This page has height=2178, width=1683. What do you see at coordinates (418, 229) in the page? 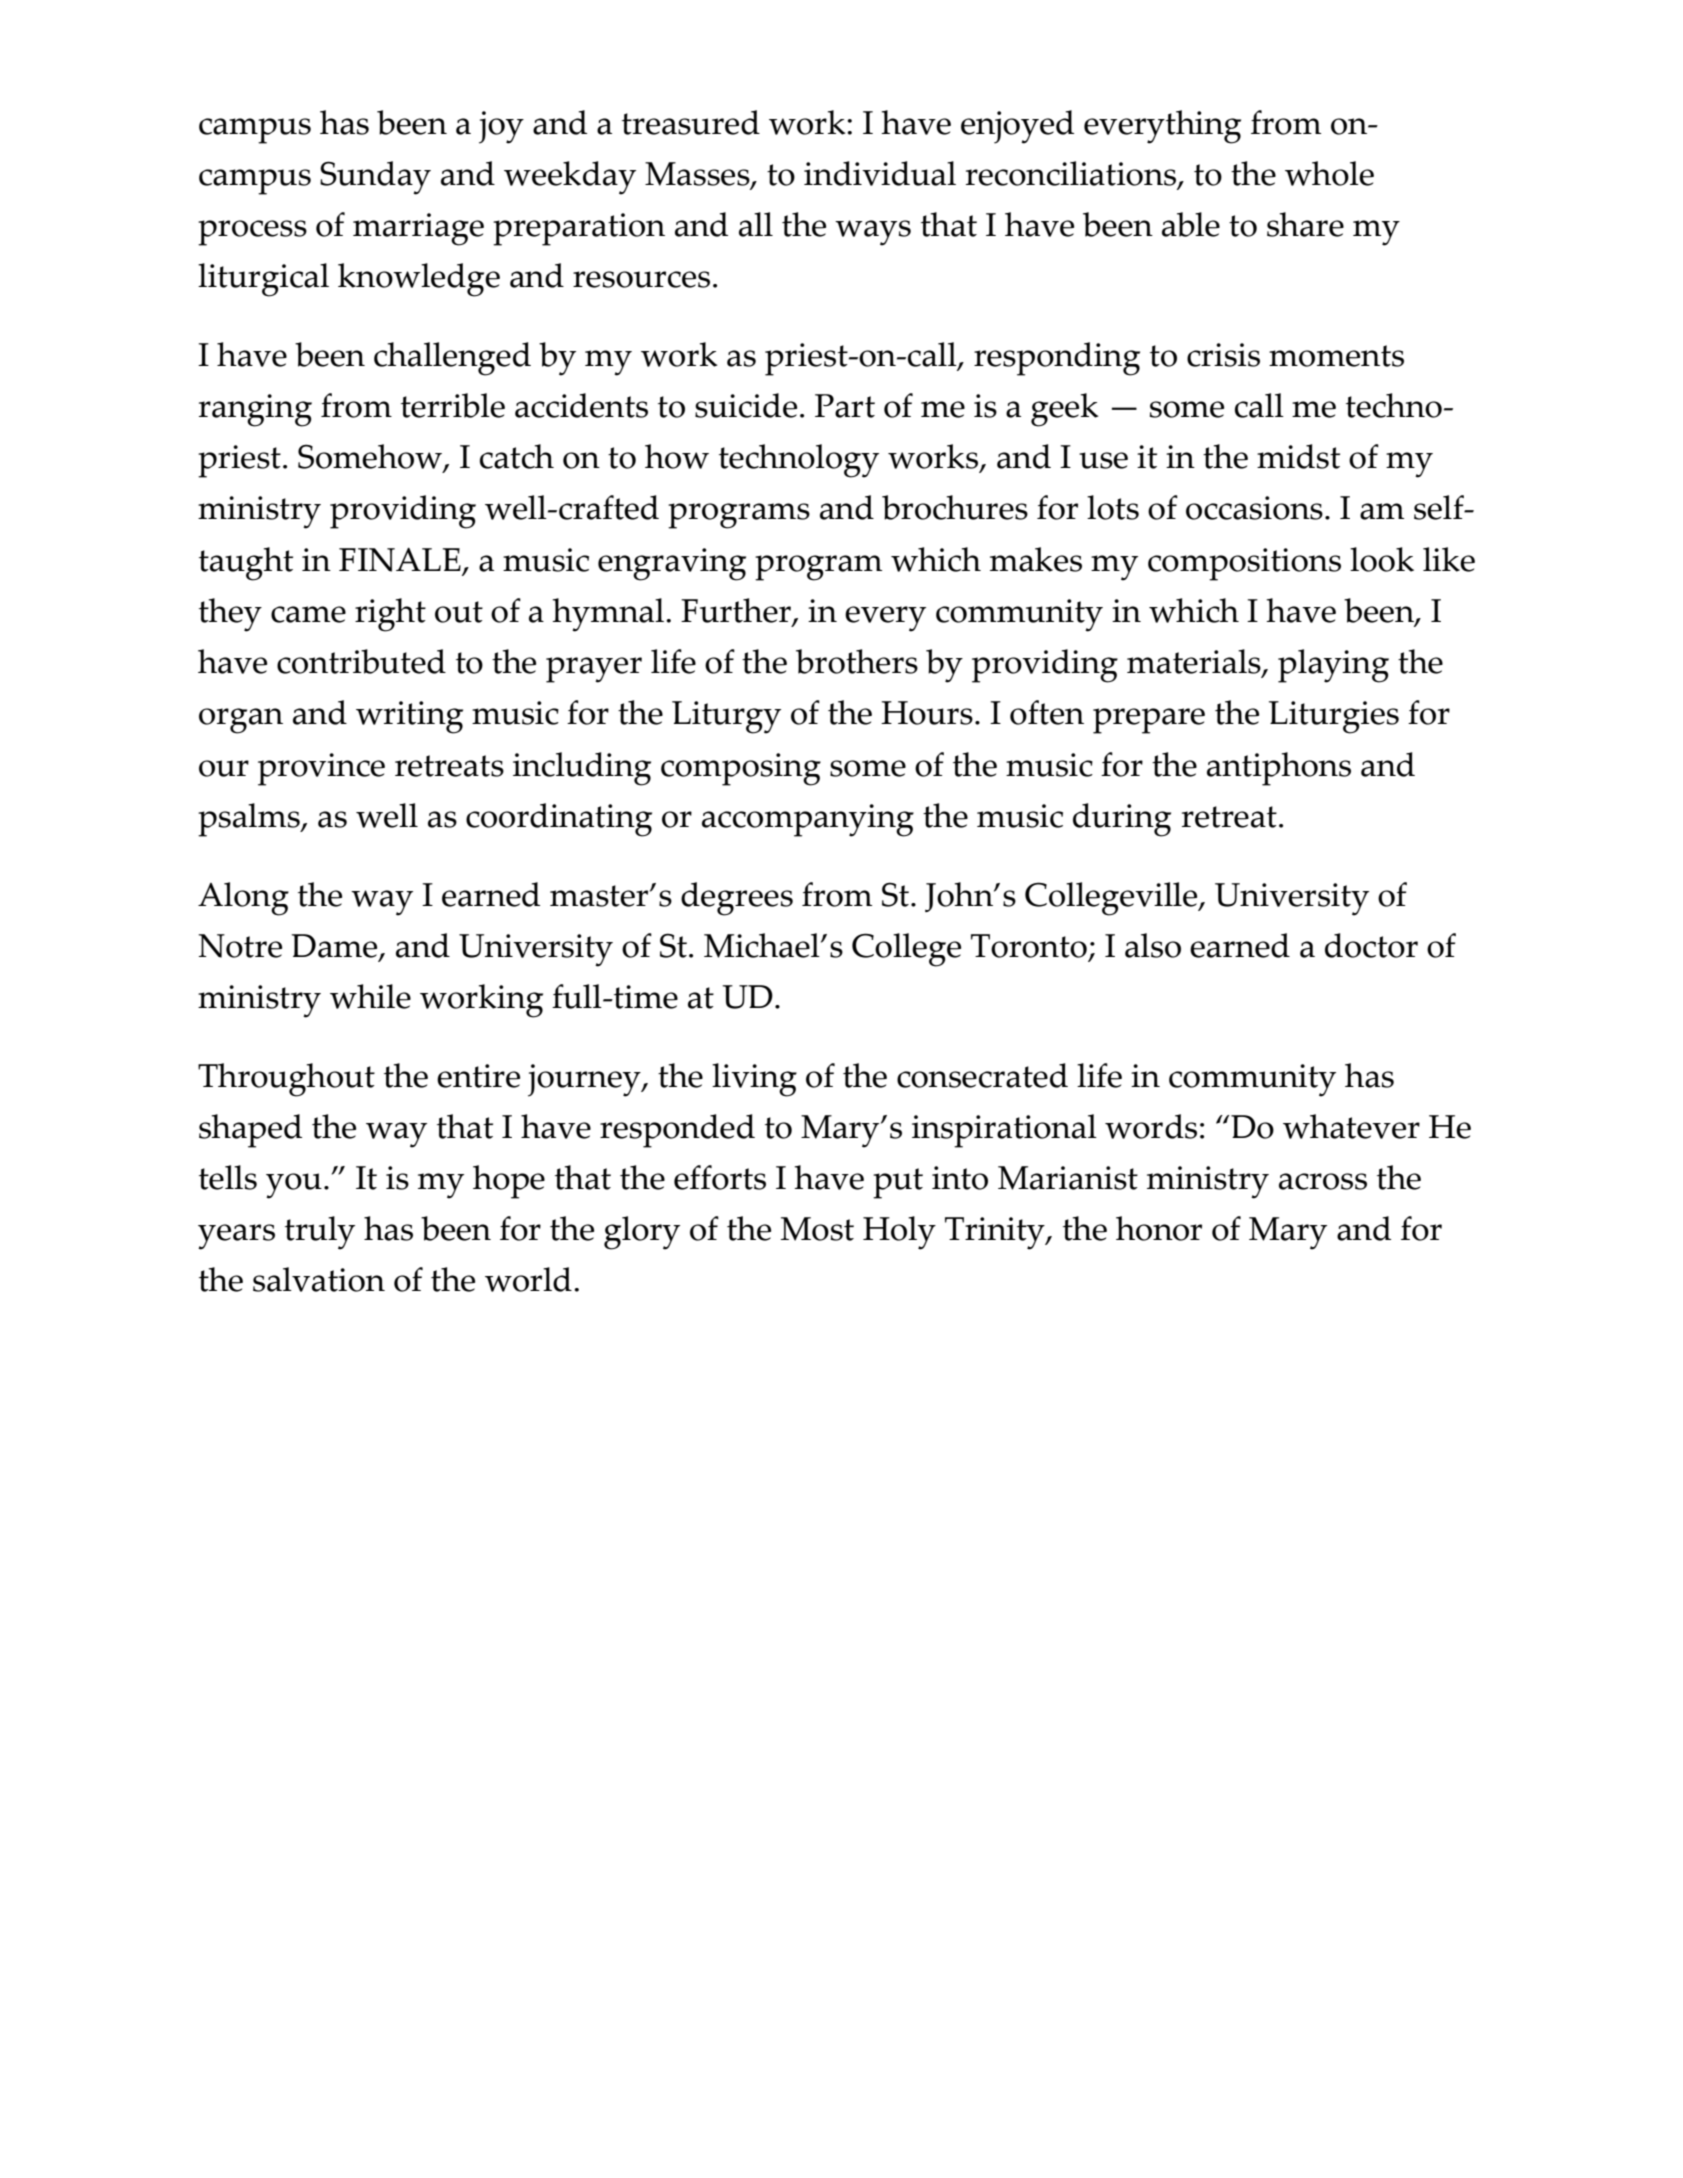
I see `marriage` at bounding box center [418, 229].
